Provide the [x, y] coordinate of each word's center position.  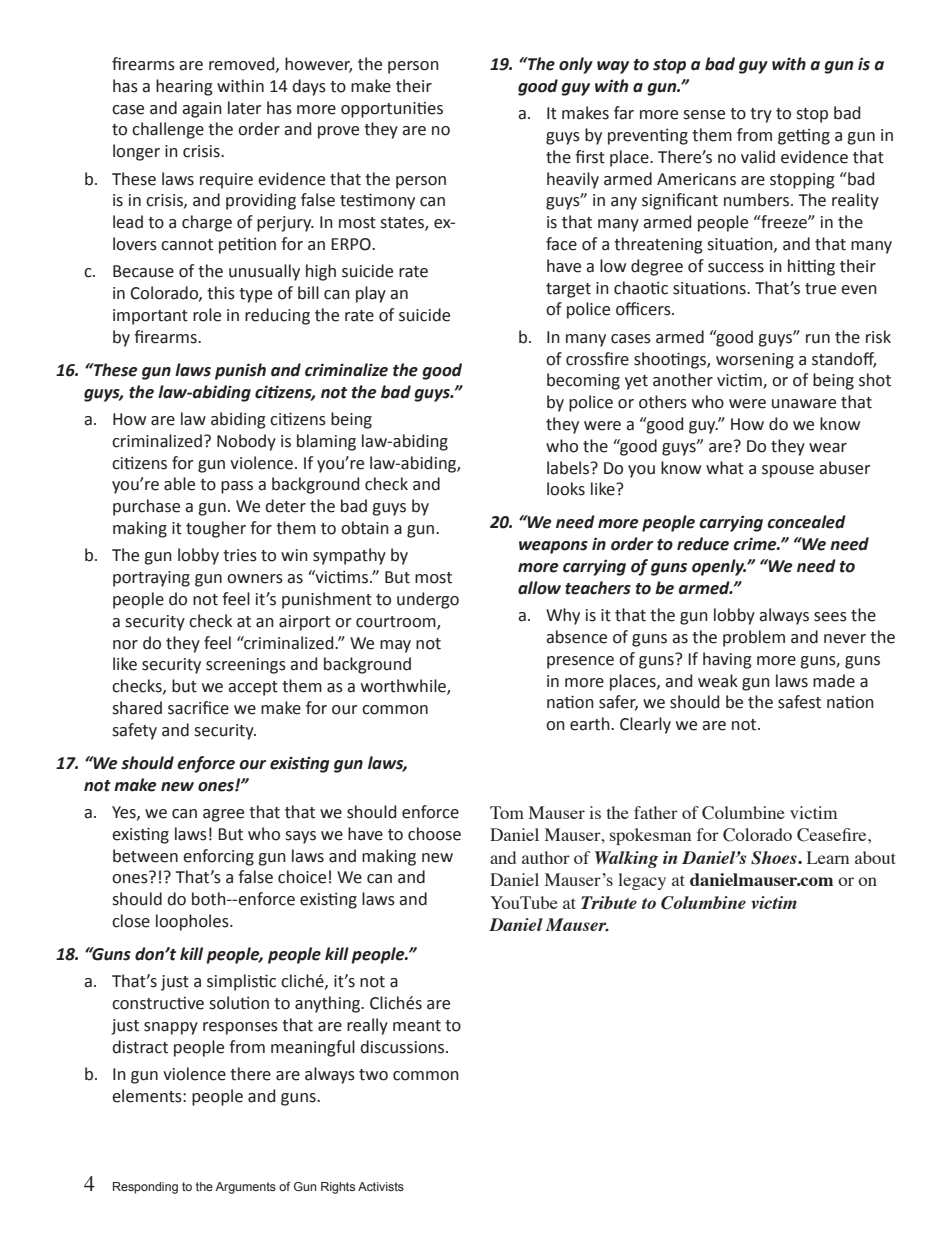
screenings [246, 666]
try [761, 115]
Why [563, 616]
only [576, 65]
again [202, 110]
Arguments [245, 1188]
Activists [381, 1186]
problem [754, 638]
